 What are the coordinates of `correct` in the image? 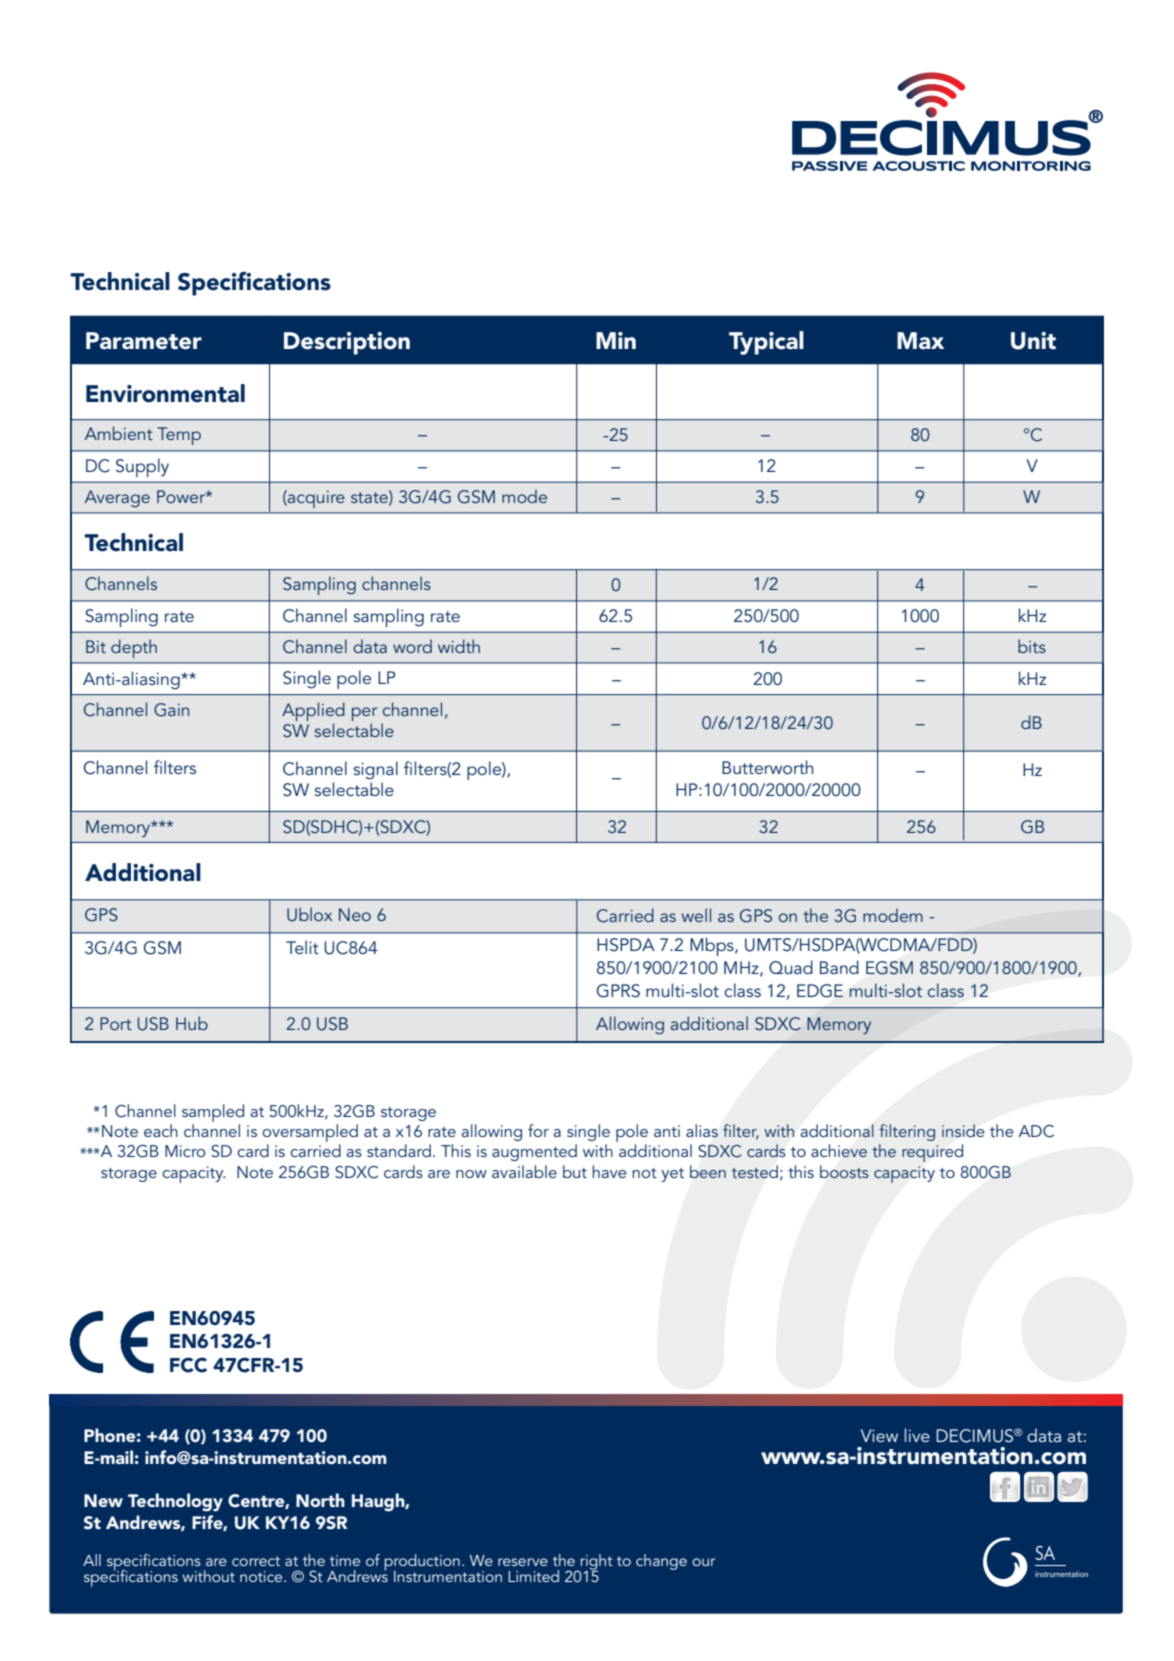 It's located at (256, 1561).
